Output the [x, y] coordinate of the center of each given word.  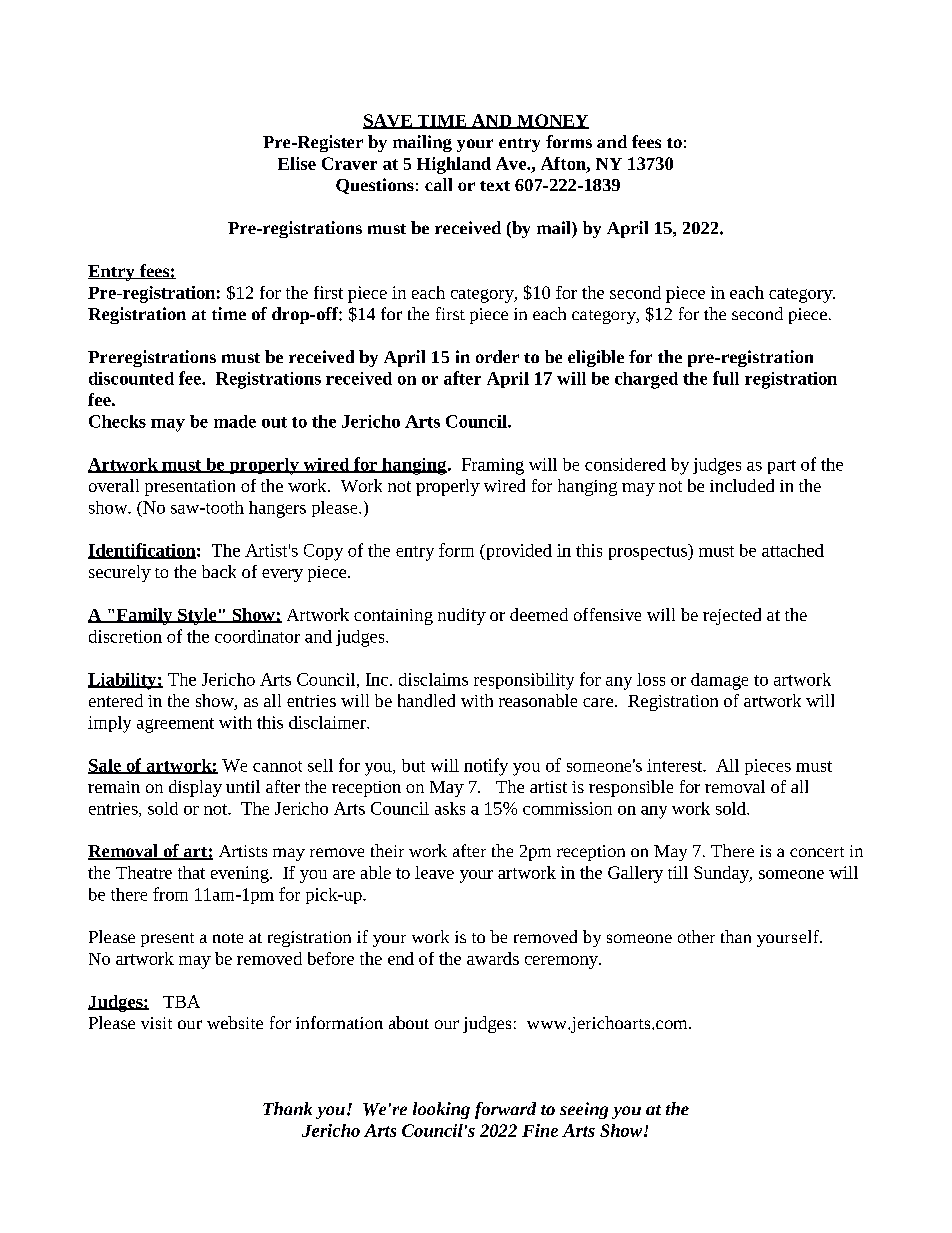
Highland [454, 165]
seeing [584, 1110]
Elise [297, 163]
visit [156, 1023]
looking [441, 1110]
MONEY [552, 121]
